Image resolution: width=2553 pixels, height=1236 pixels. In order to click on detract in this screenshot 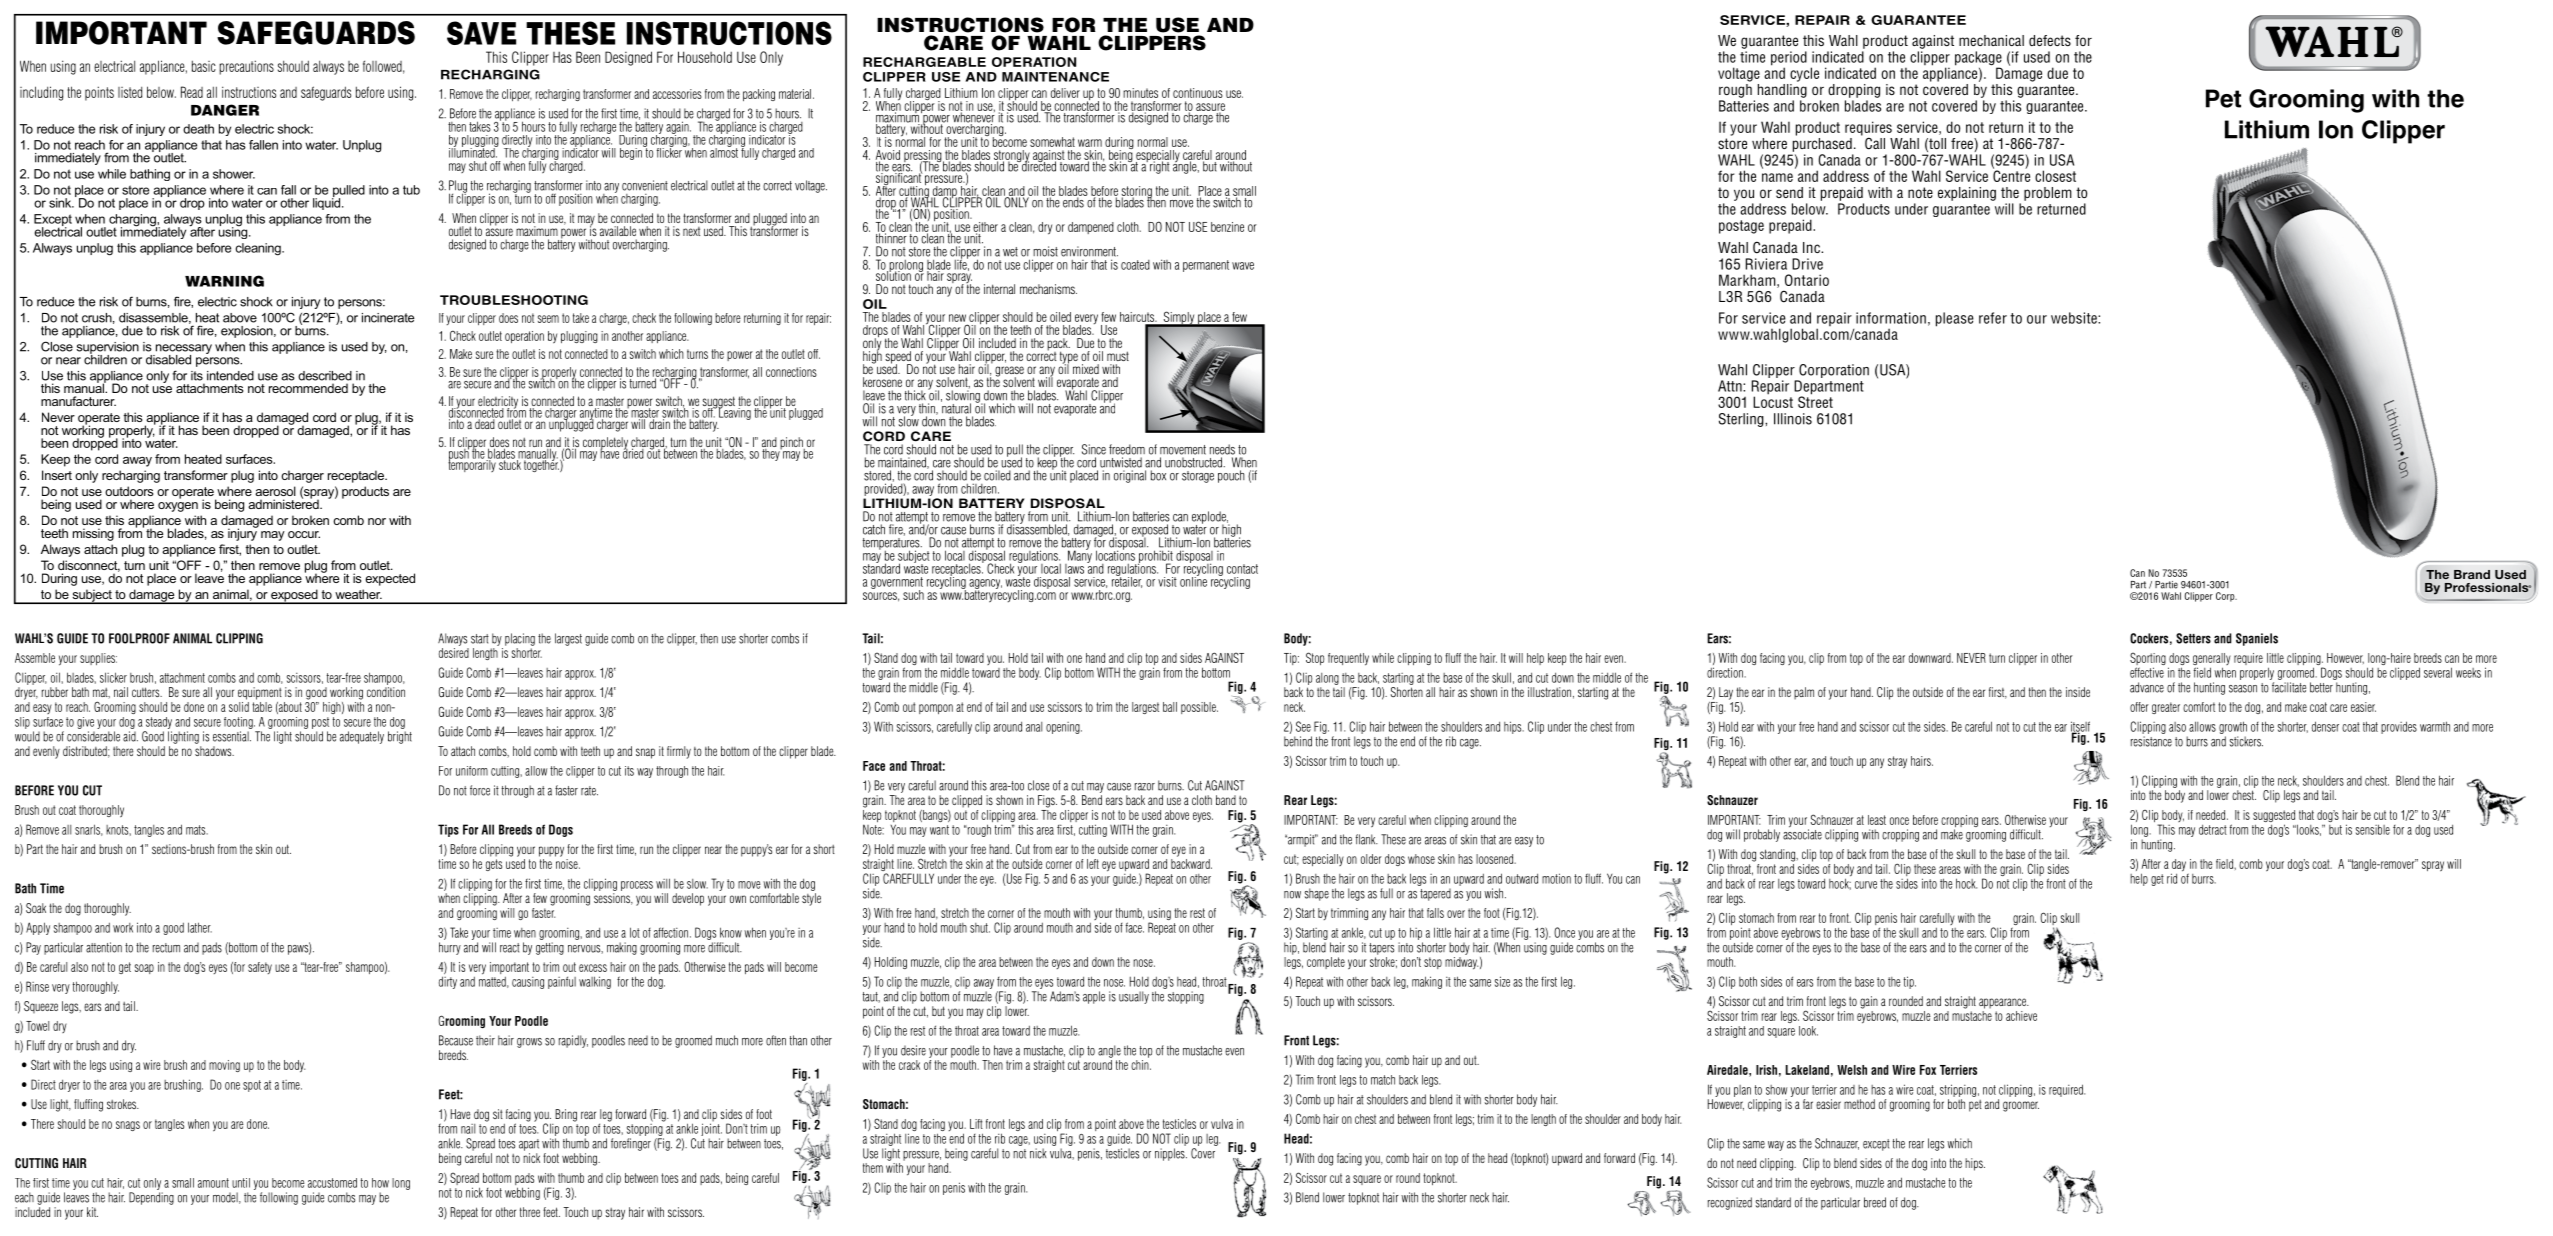, I will do `click(2213, 830)`.
